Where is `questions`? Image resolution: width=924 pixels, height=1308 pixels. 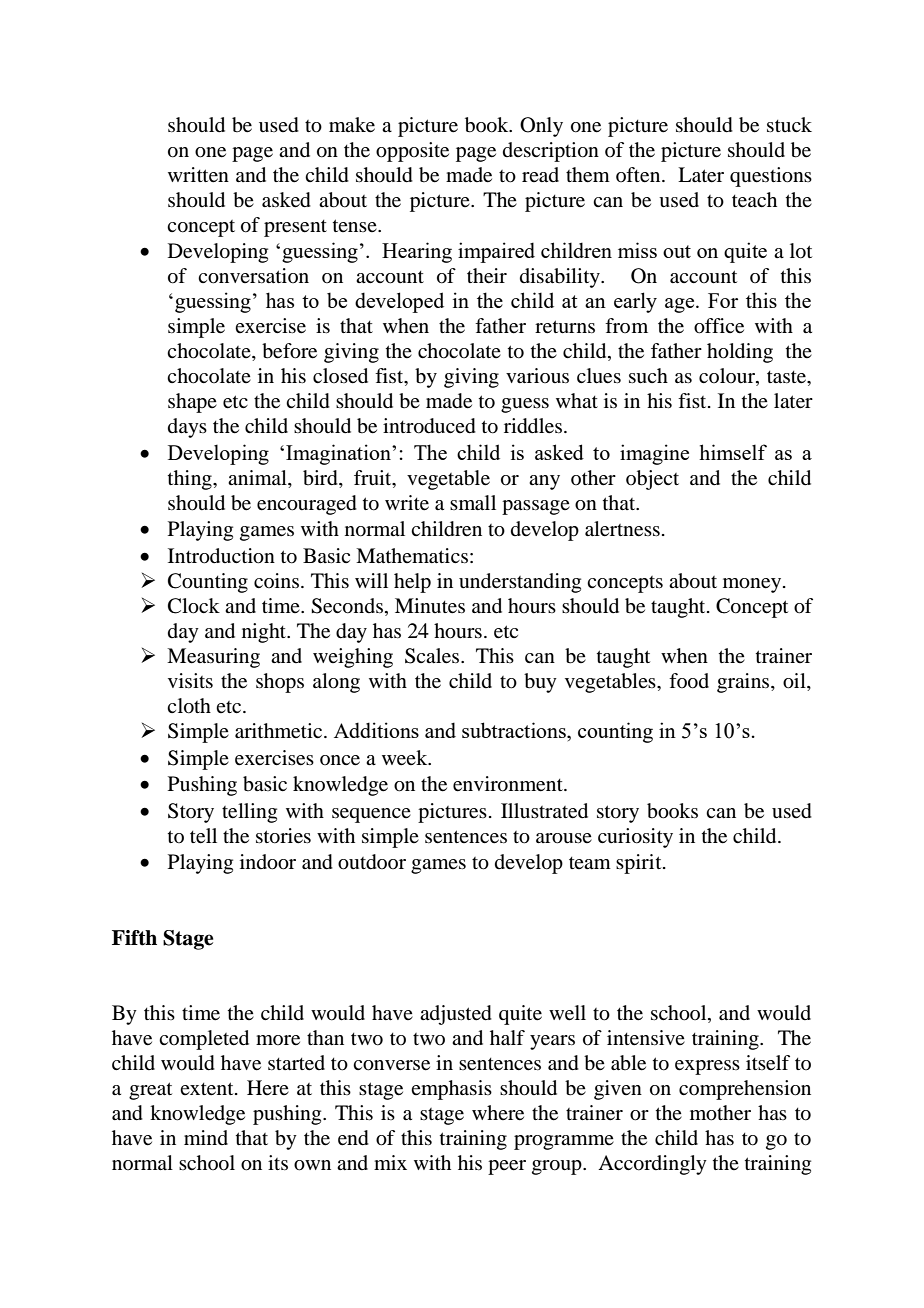
questions is located at coordinates (771, 177).
